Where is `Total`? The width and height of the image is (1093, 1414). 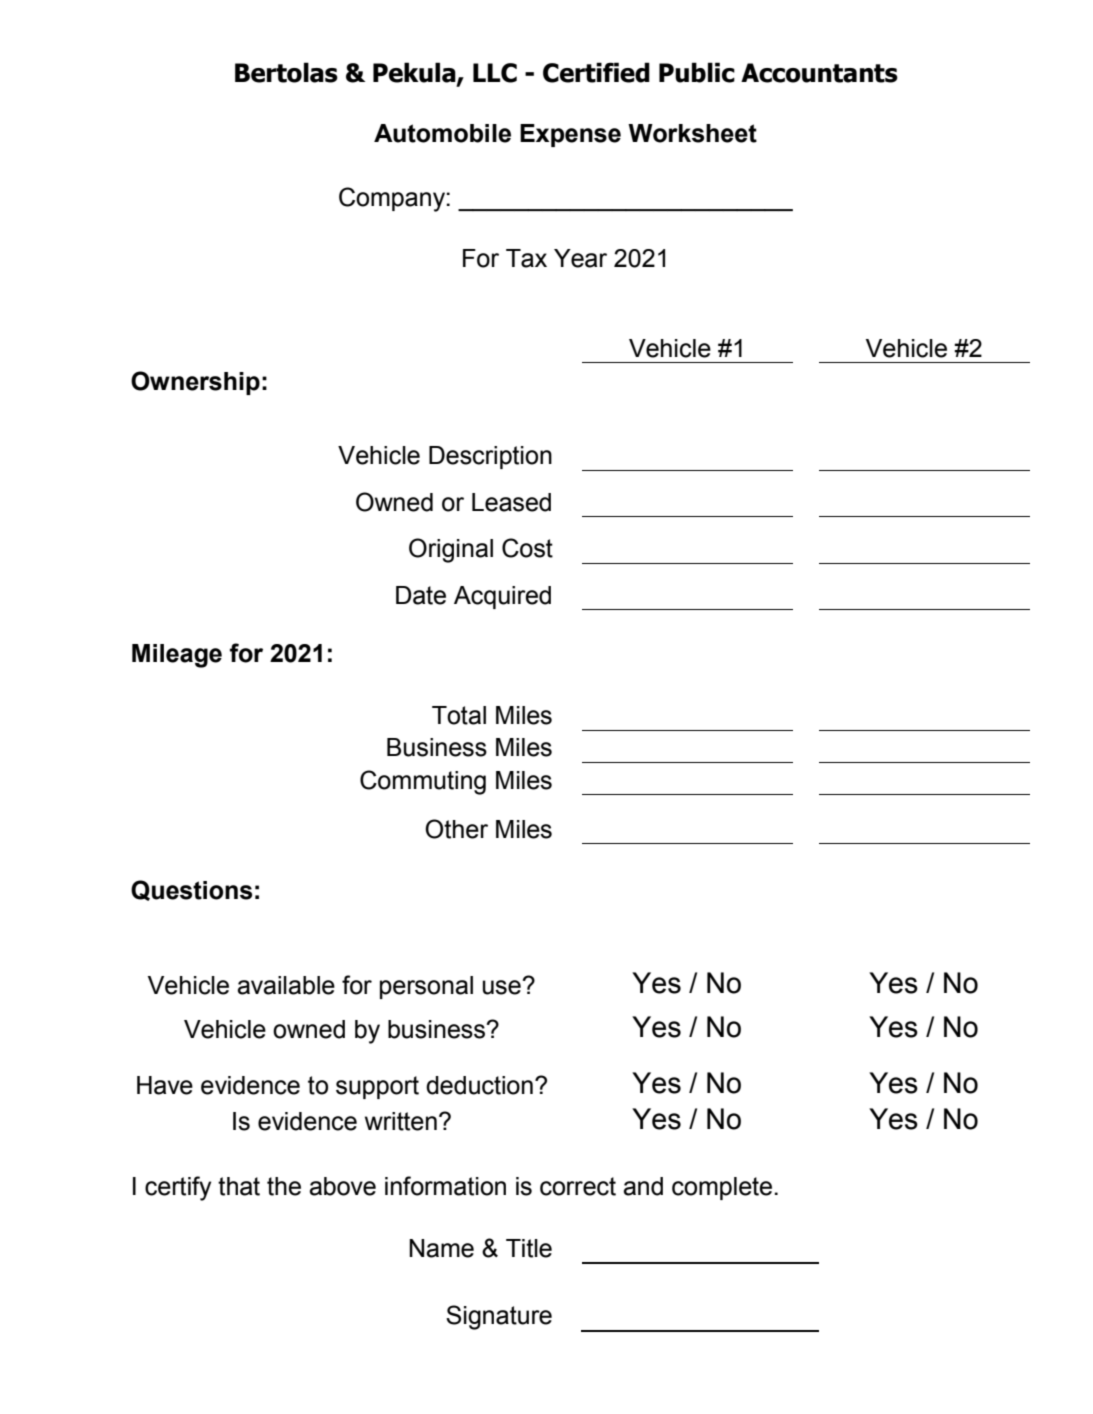 Total is located at coordinates (459, 715).
